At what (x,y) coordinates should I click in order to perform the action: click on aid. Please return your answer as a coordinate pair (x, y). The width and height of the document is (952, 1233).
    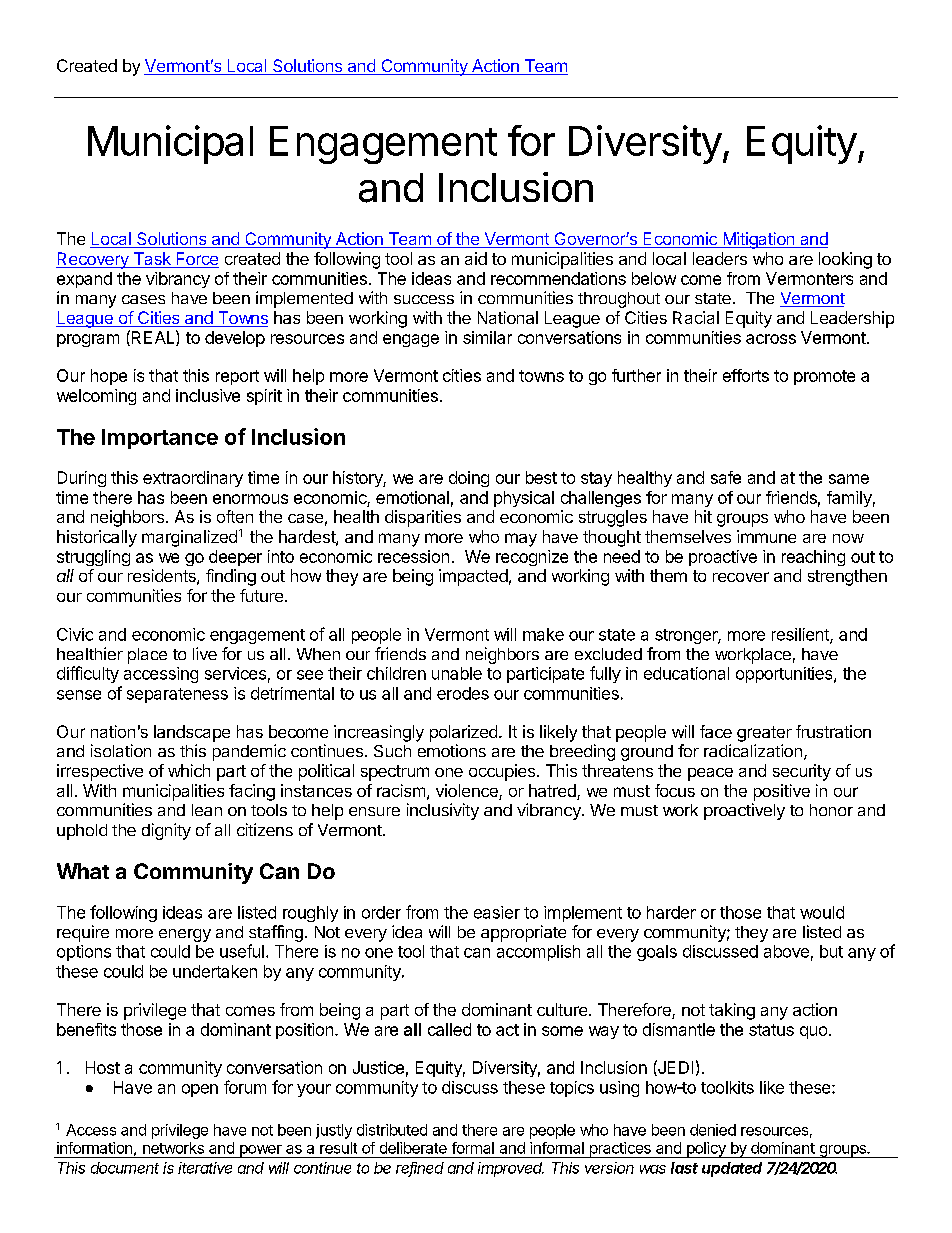
    Looking at the image, I should click on (476, 258).
